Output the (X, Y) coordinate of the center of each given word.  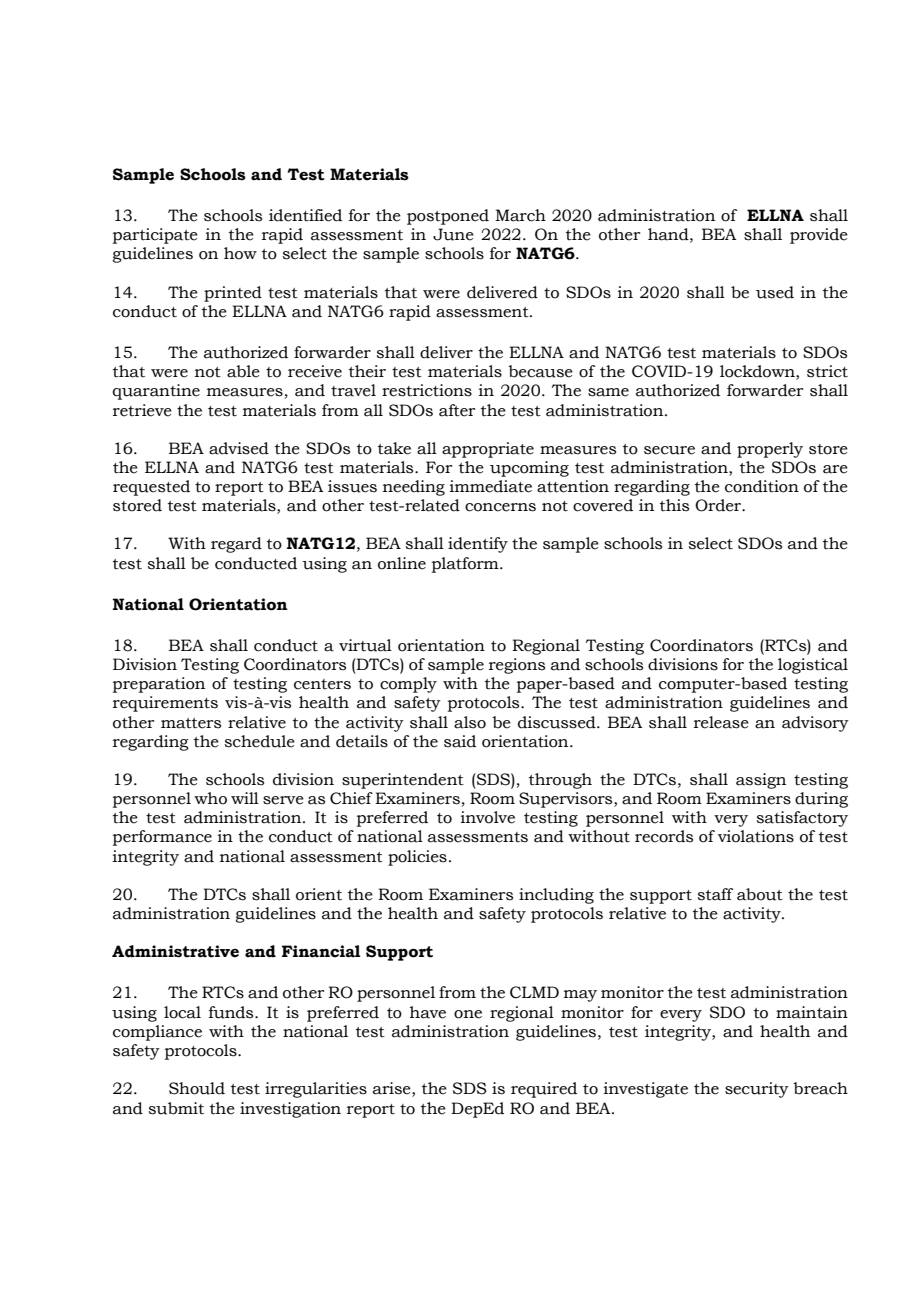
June (453, 234)
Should (197, 1088)
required (544, 1090)
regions (517, 666)
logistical (813, 666)
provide (819, 236)
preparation (159, 685)
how (240, 253)
